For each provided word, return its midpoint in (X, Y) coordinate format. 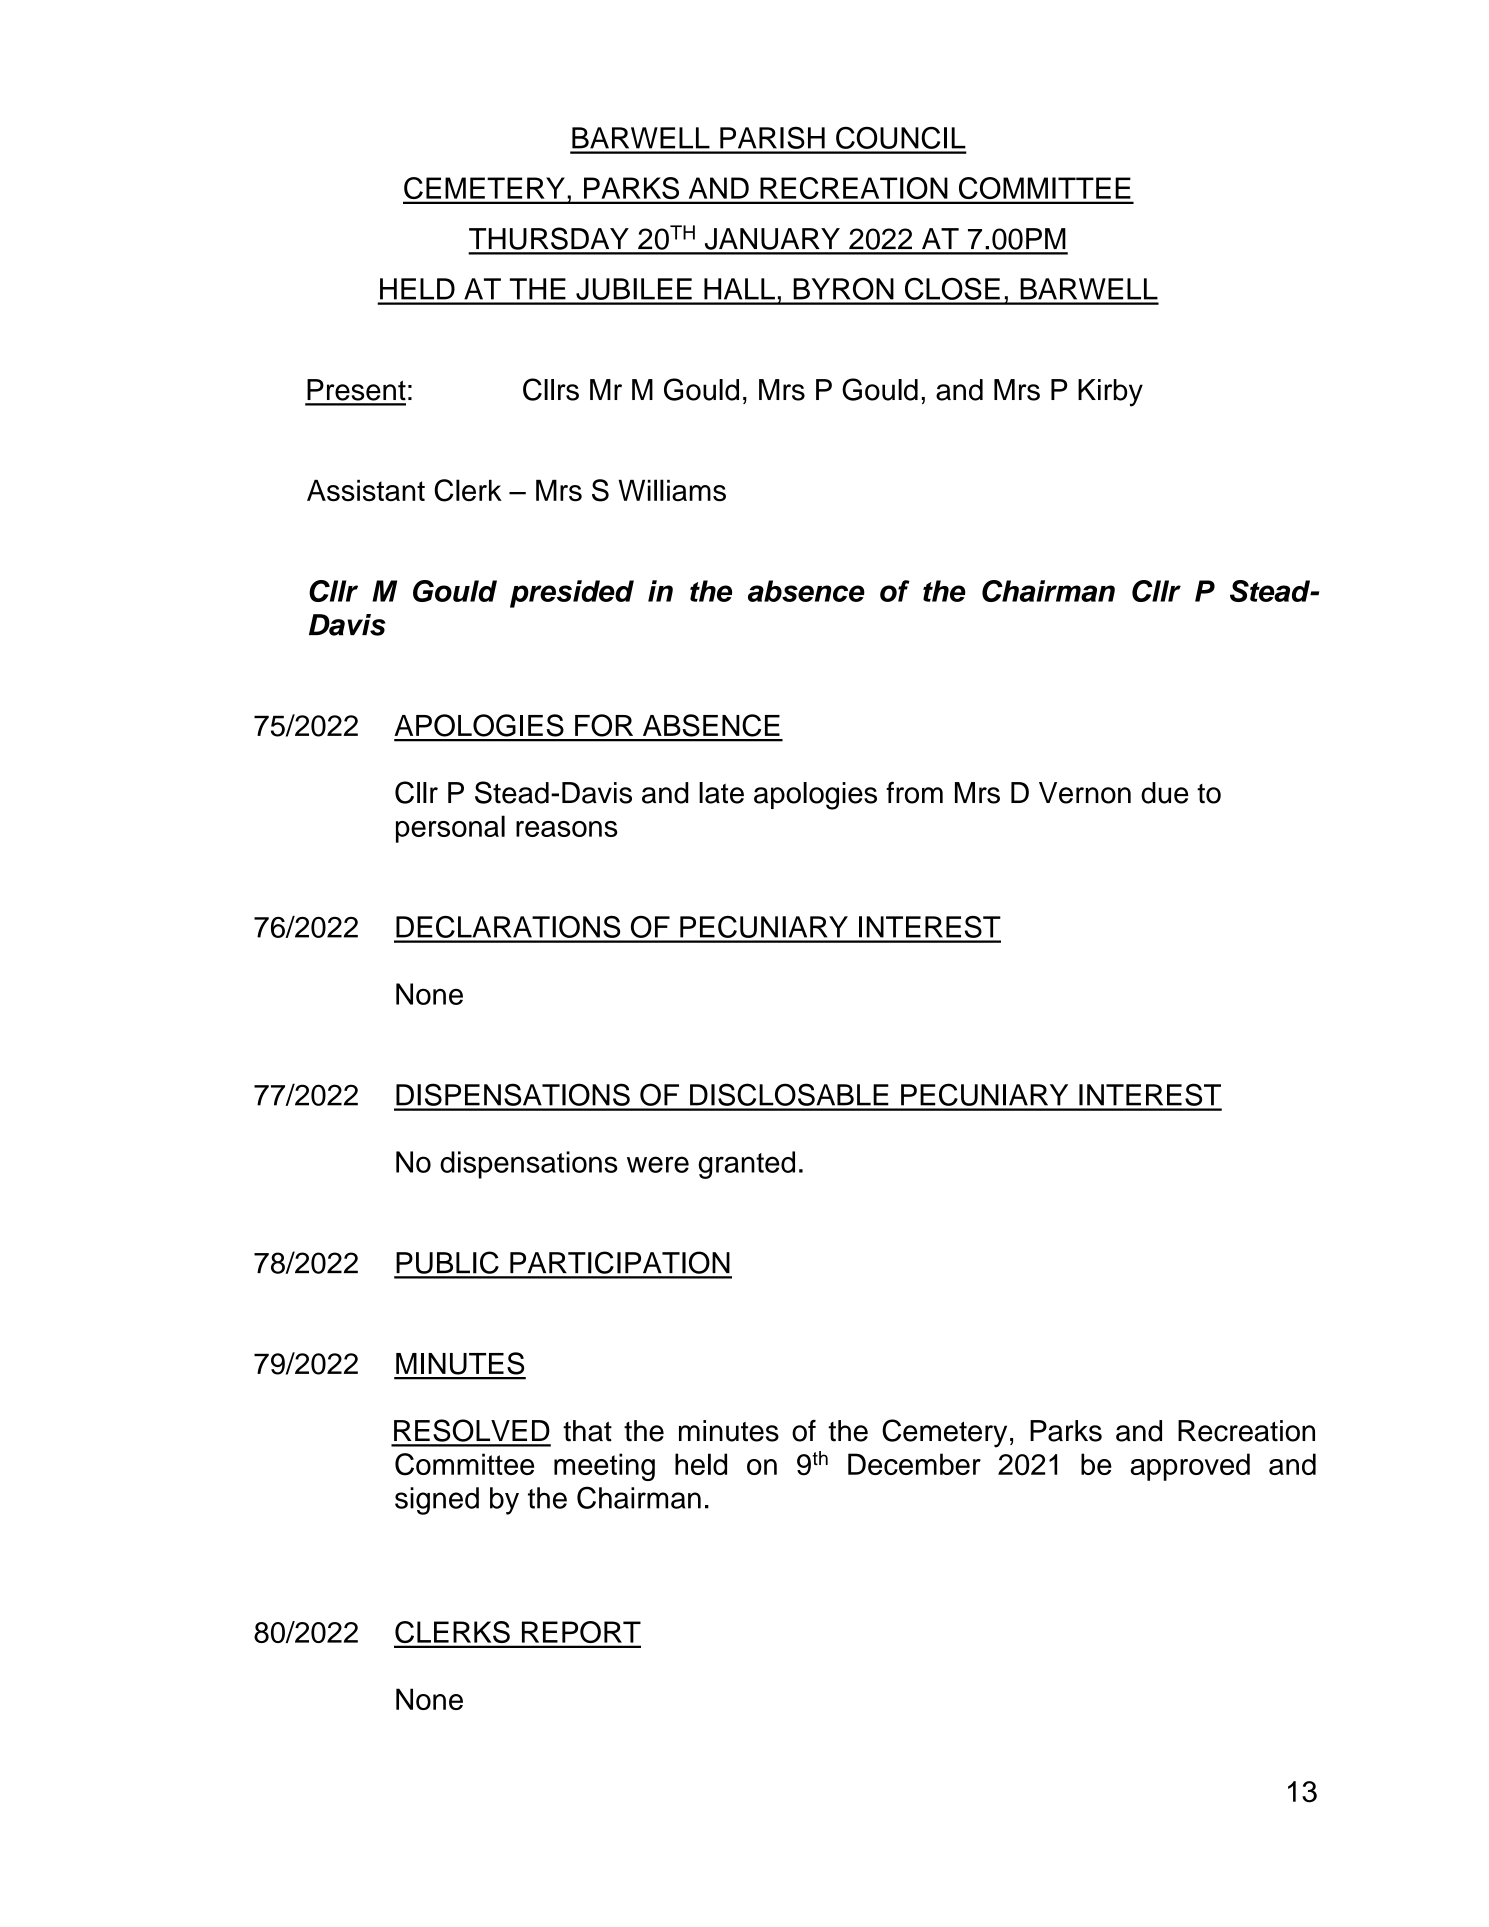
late (721, 793)
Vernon (1085, 793)
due (1164, 793)
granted (746, 1165)
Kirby (1110, 393)
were (658, 1164)
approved (1190, 1467)
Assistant (366, 491)
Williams (672, 490)
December (914, 1464)
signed (437, 1501)
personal (450, 829)
